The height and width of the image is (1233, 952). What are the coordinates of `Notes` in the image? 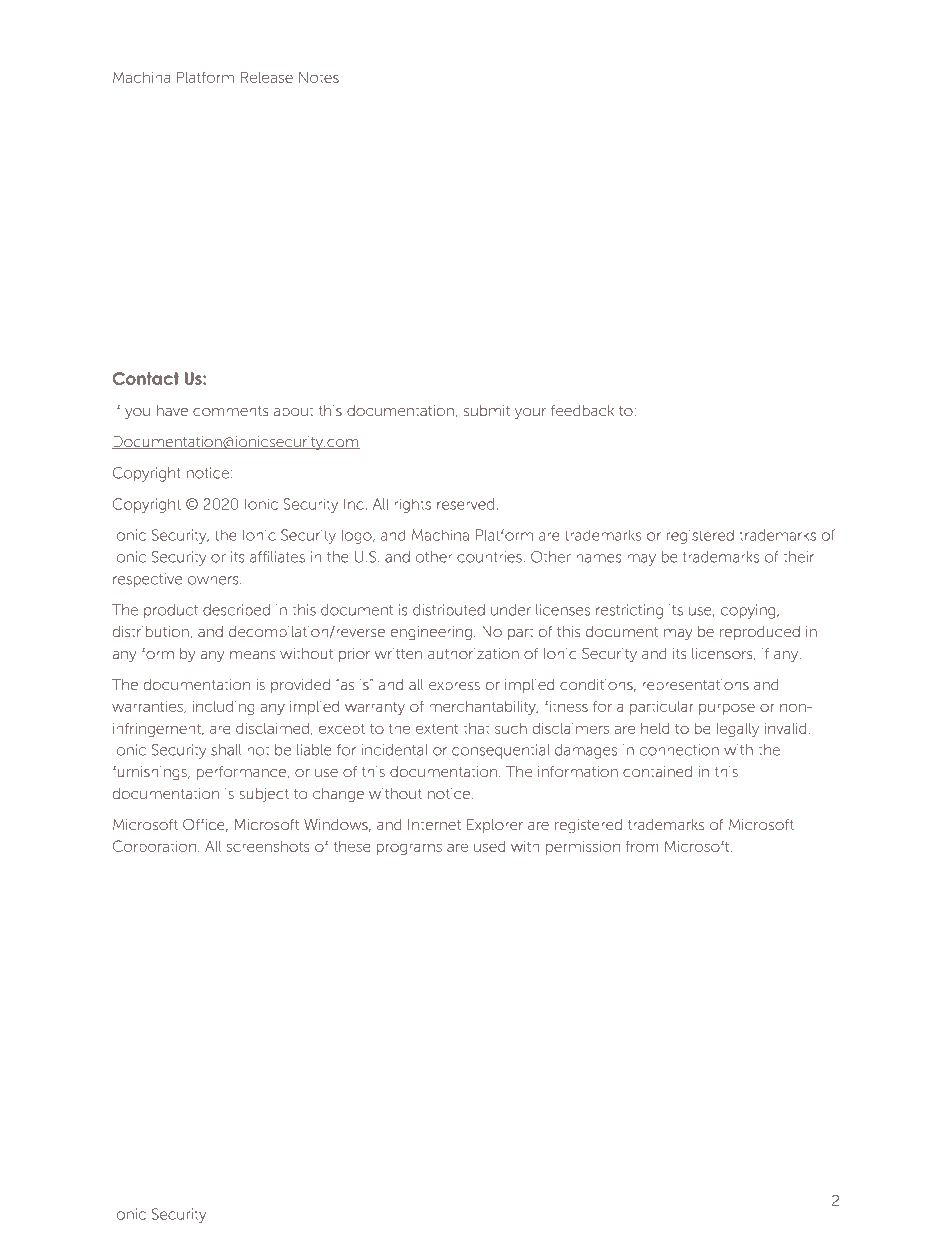 It's located at (319, 77).
